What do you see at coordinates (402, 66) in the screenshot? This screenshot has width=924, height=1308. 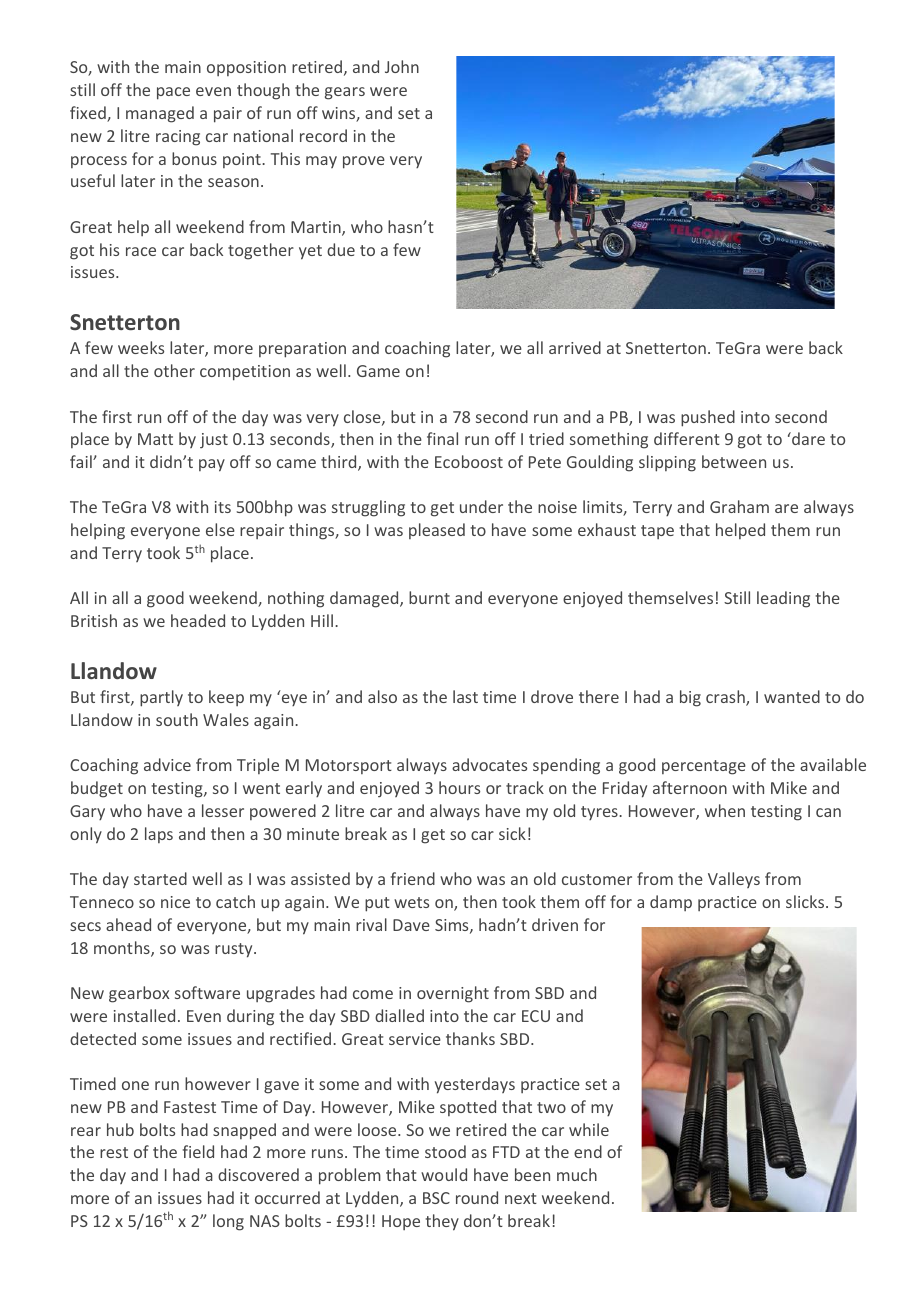 I see `John` at bounding box center [402, 66].
